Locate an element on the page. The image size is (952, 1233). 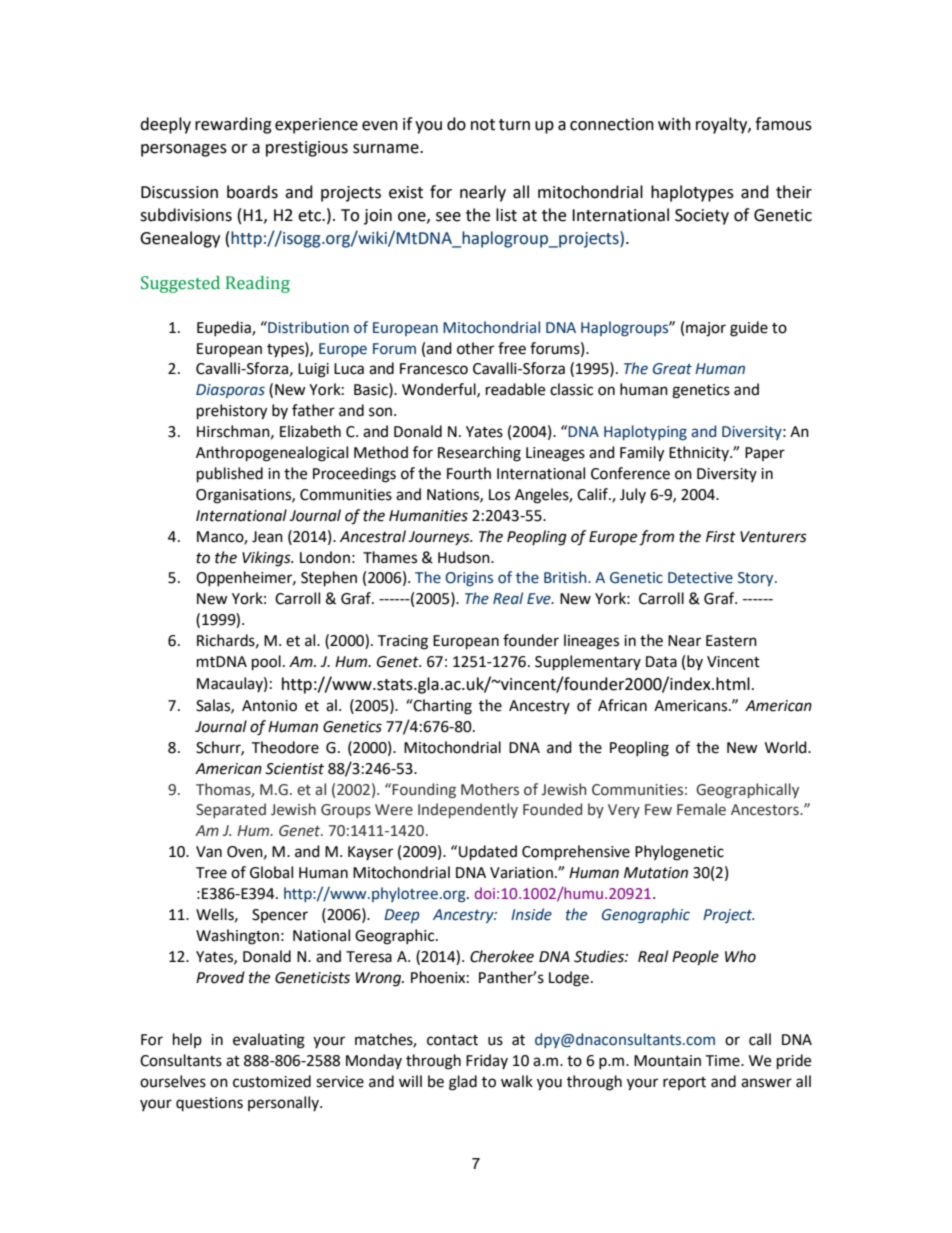
customized is located at coordinates (272, 1081).
